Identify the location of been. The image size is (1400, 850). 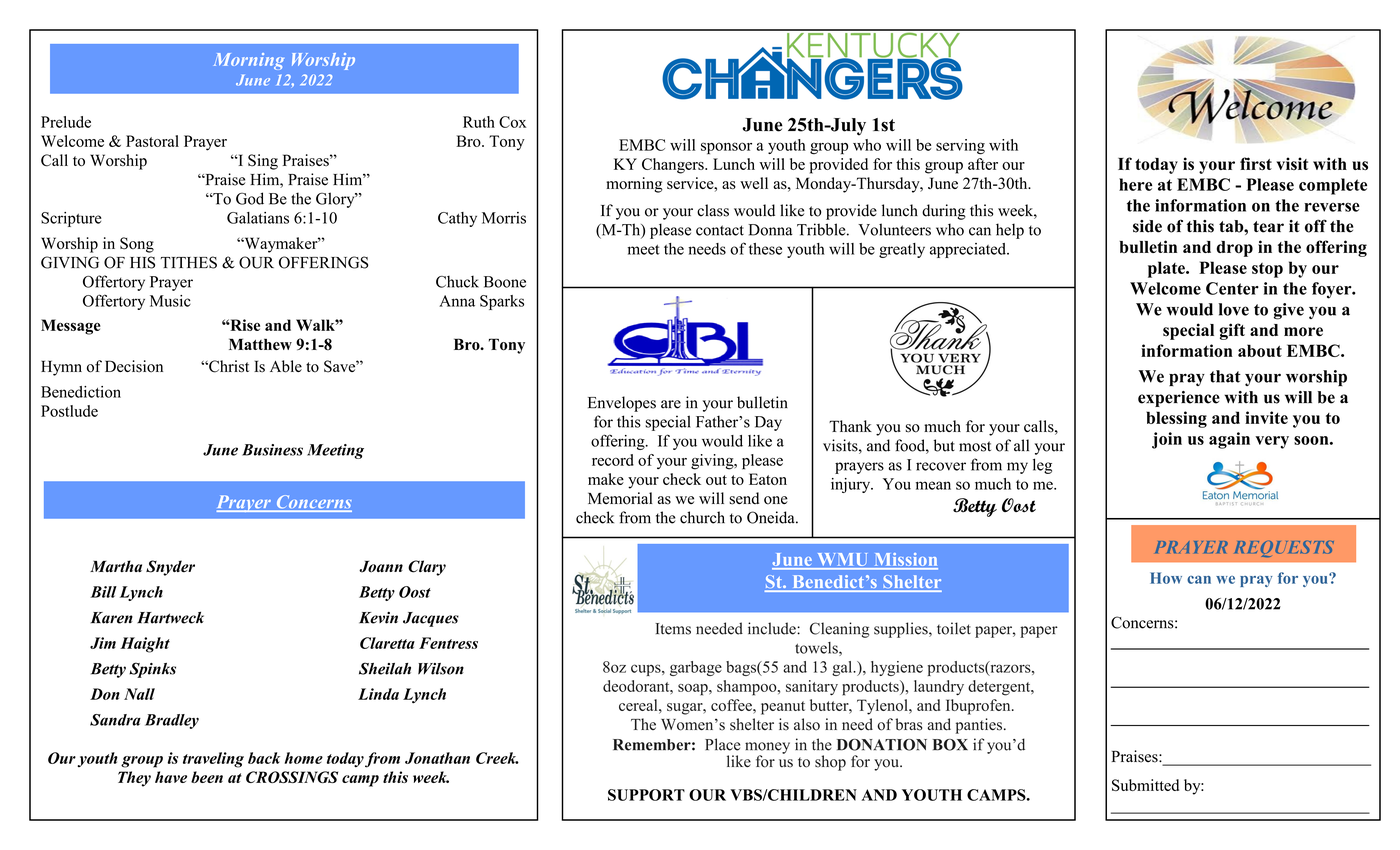
(207, 777).
